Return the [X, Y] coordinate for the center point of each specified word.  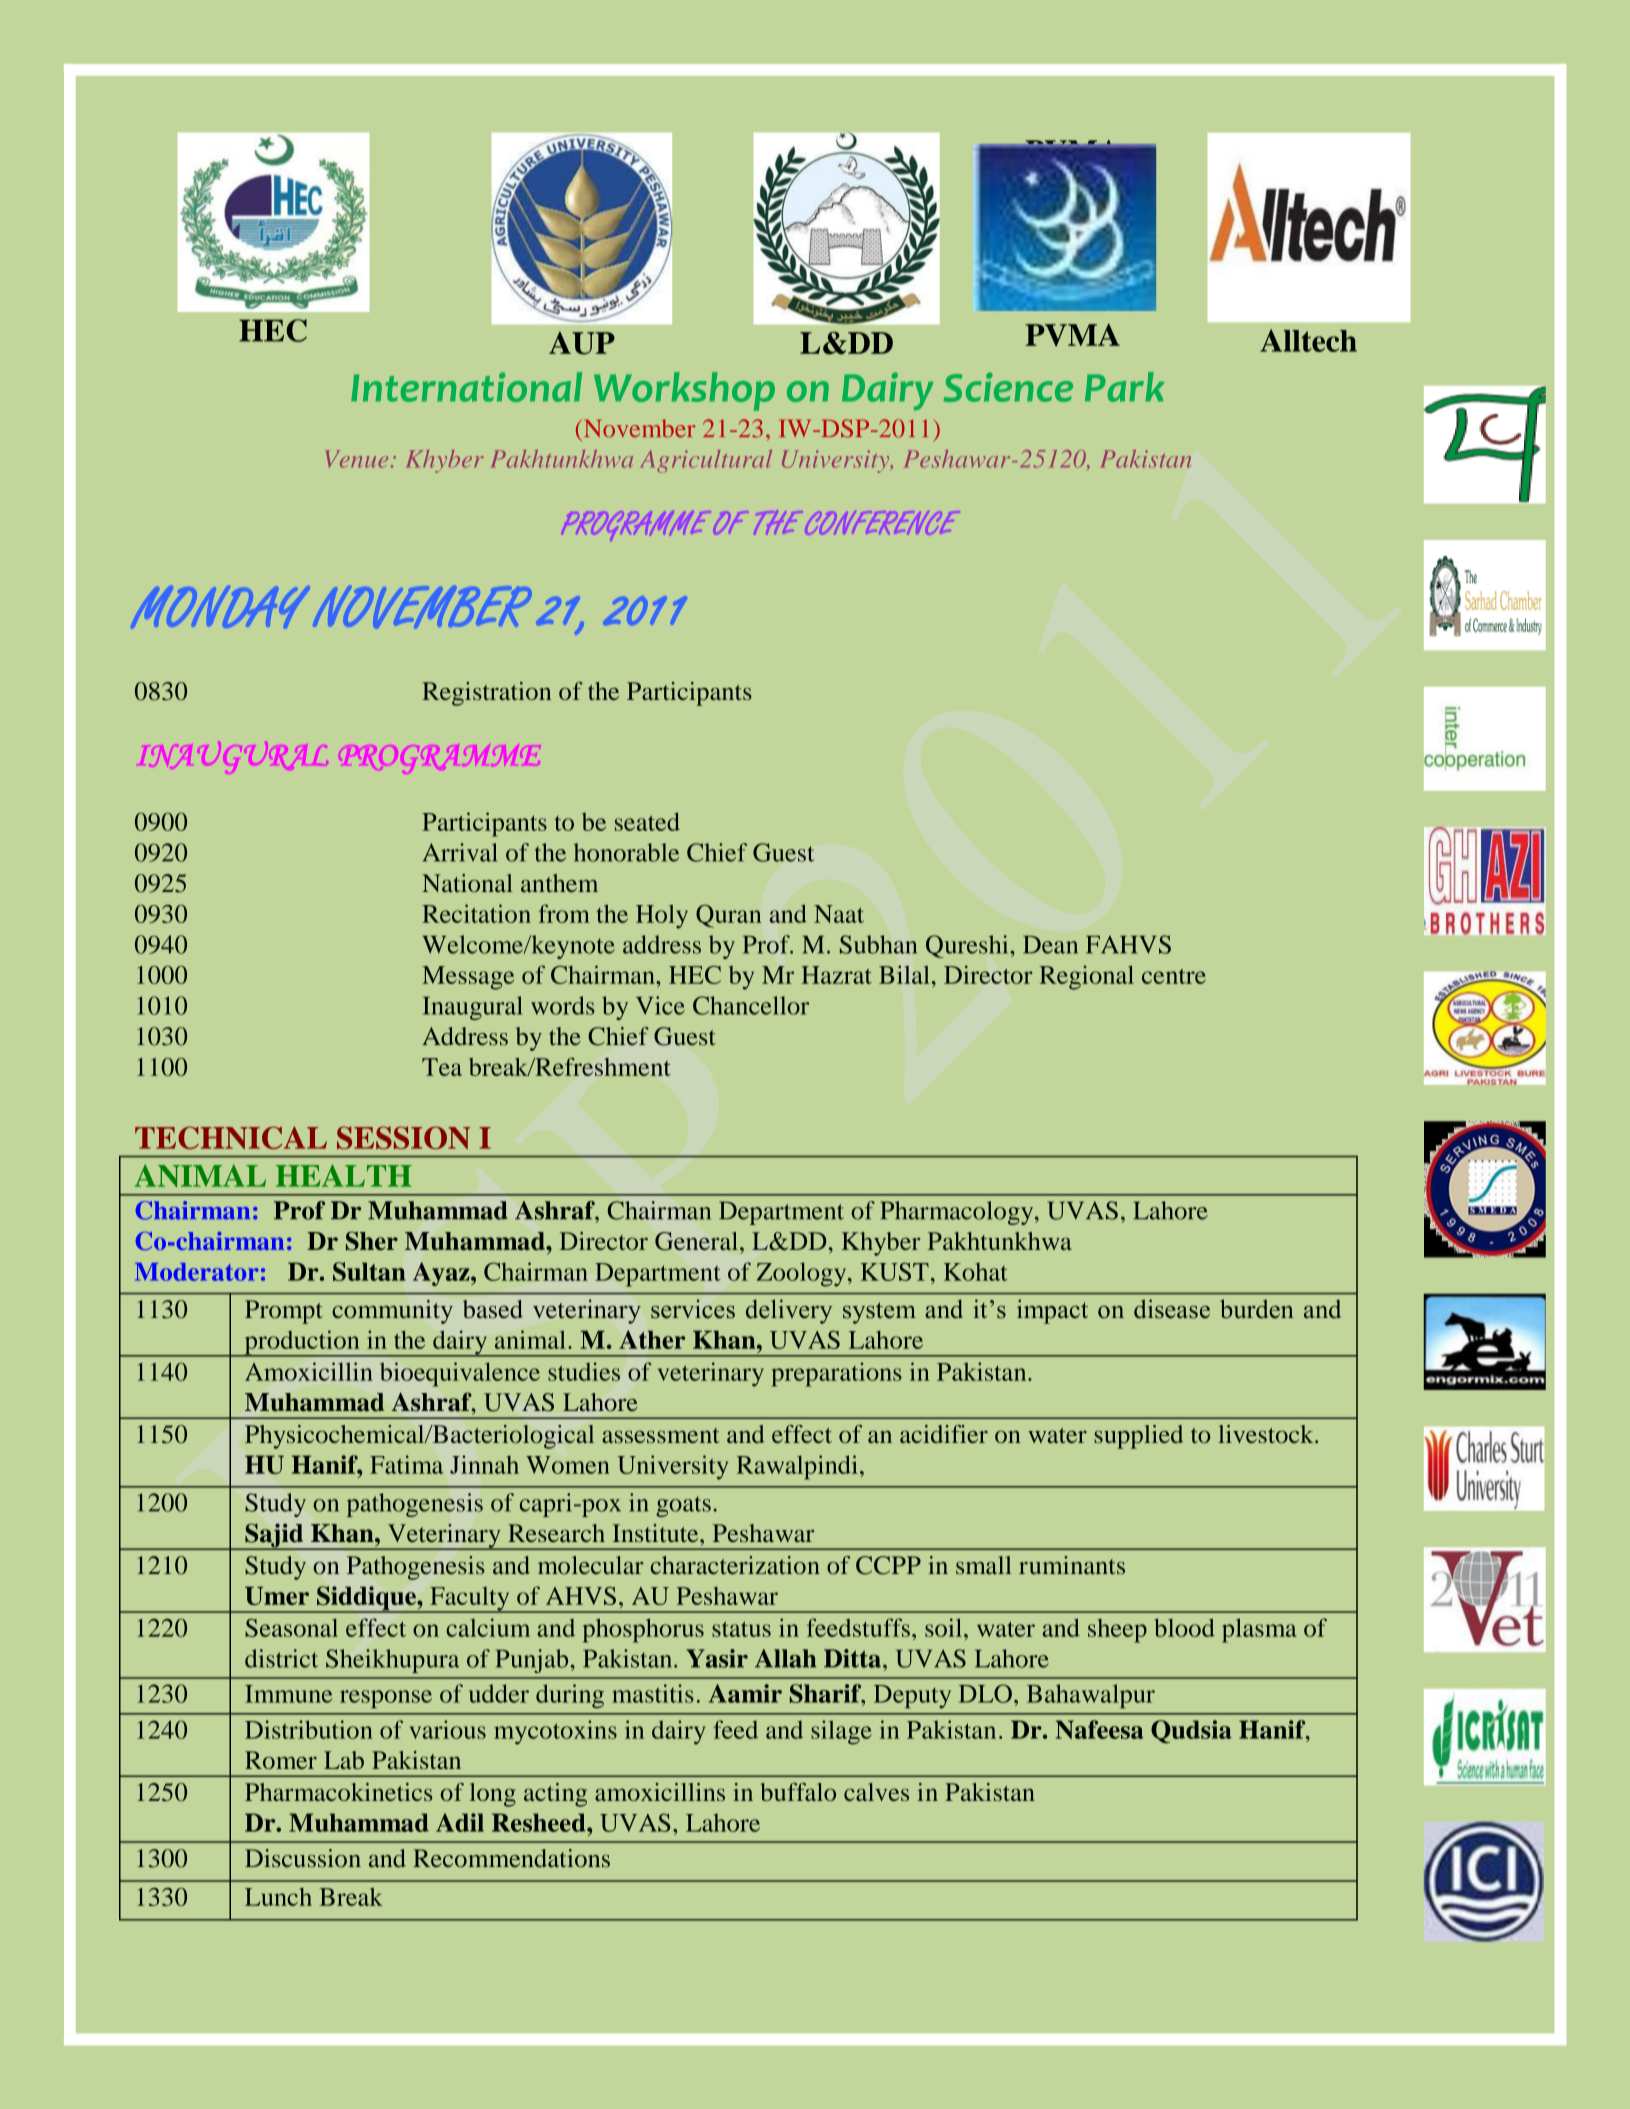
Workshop [684, 391]
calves [876, 1792]
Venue [356, 459]
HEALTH [344, 1175]
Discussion [303, 1858]
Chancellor [751, 1005]
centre [1174, 976]
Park [1125, 387]
